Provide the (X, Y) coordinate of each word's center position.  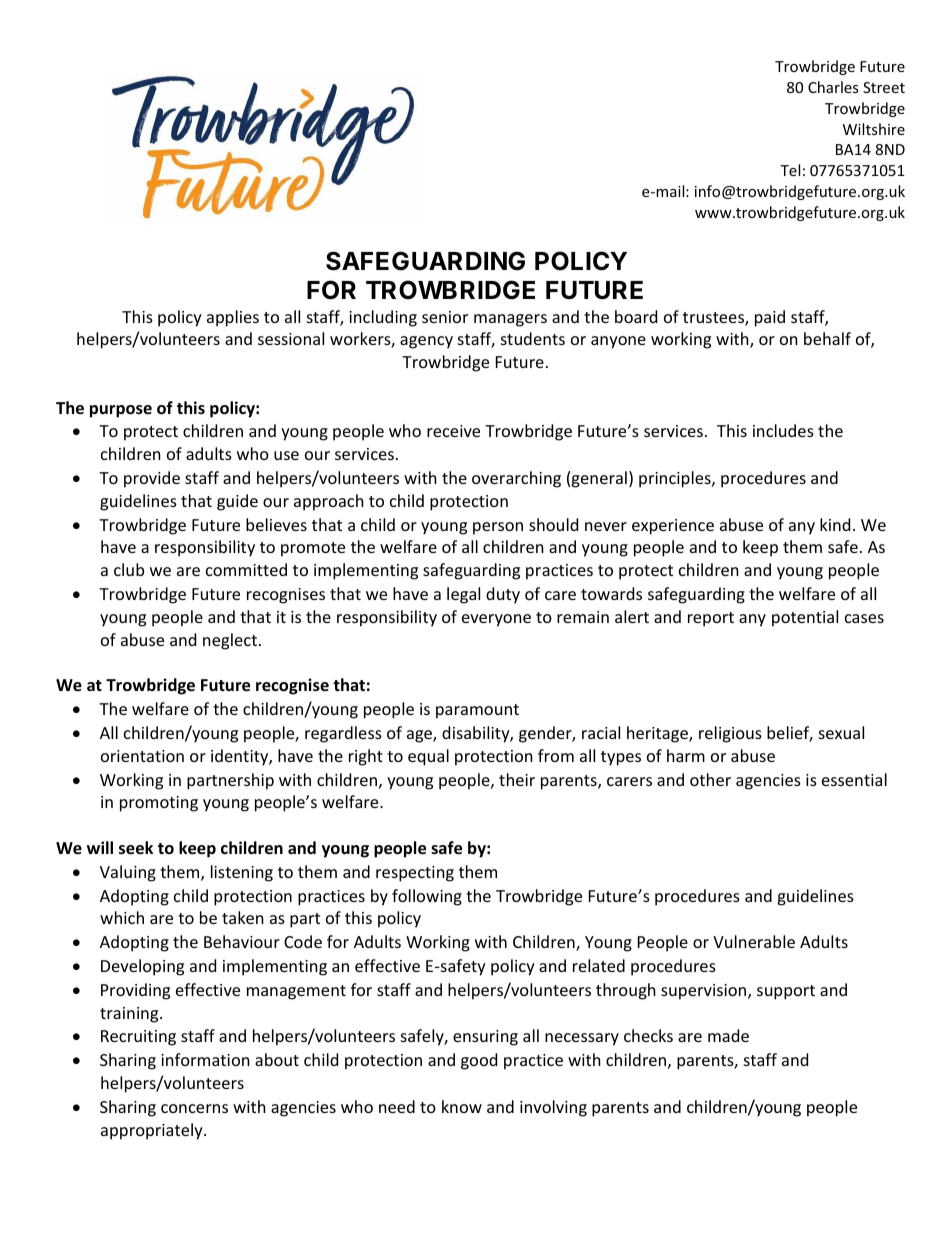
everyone (496, 620)
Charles (833, 87)
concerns (194, 1108)
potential (805, 618)
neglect (230, 641)
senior (445, 317)
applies (233, 318)
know (462, 1106)
